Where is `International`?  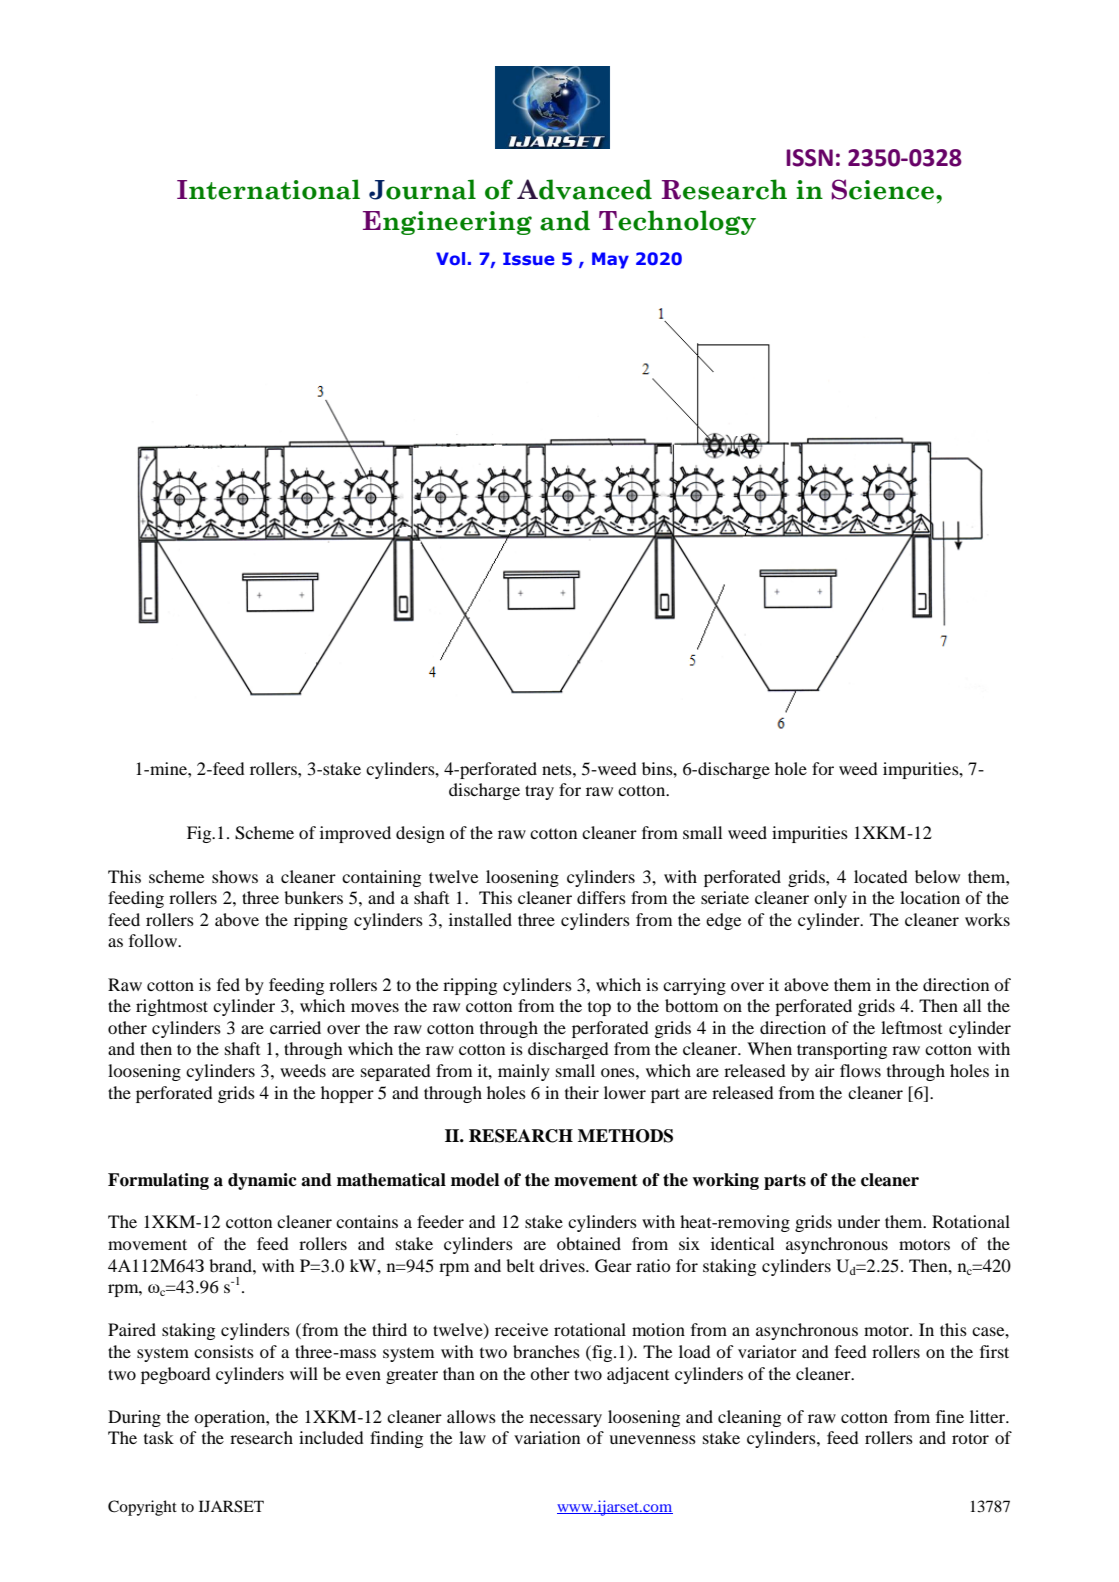 International is located at coordinates (268, 189).
